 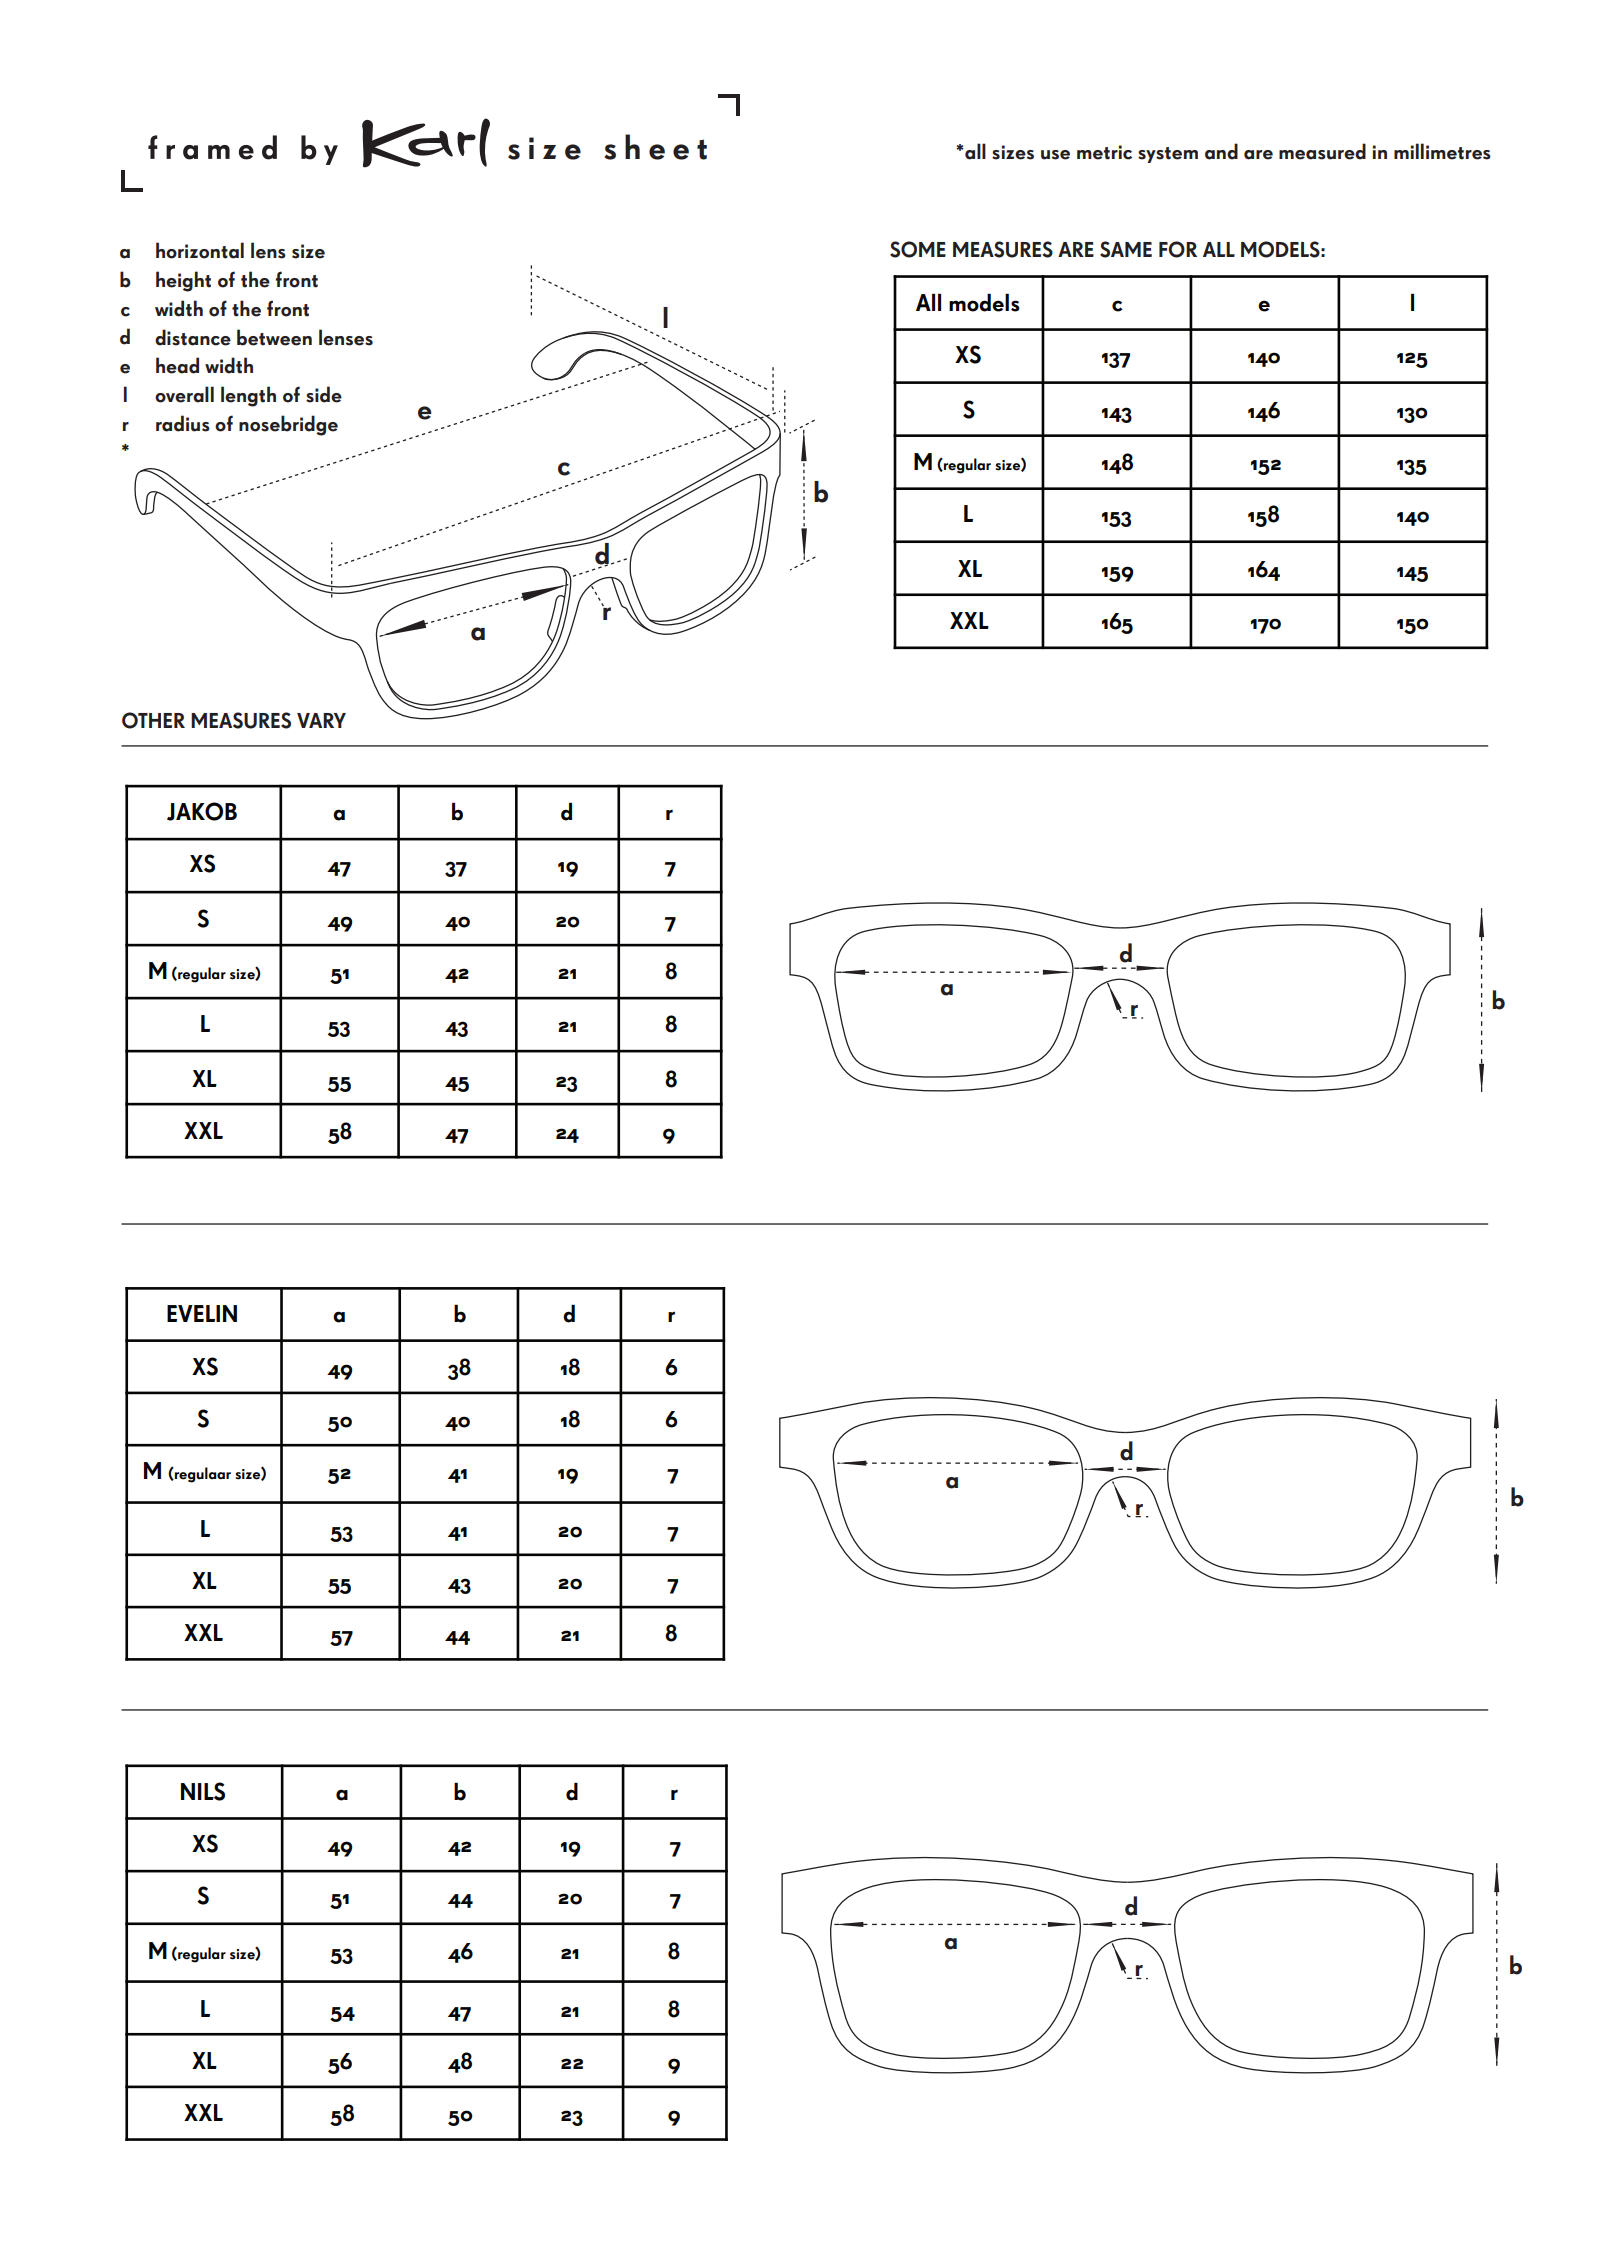 I want to click on JAKOB, so click(x=202, y=811).
